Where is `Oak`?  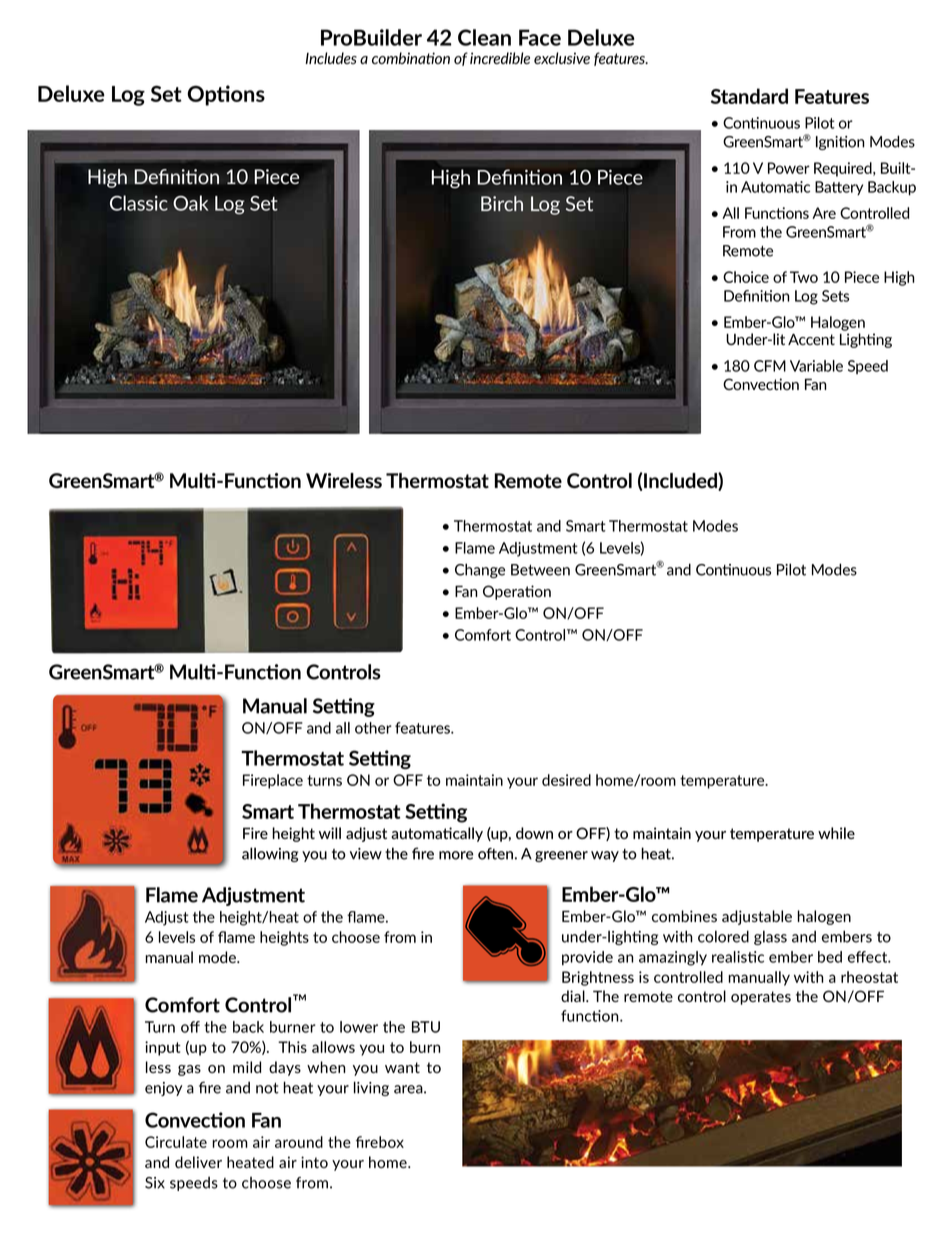
Oak is located at coordinates (191, 203).
